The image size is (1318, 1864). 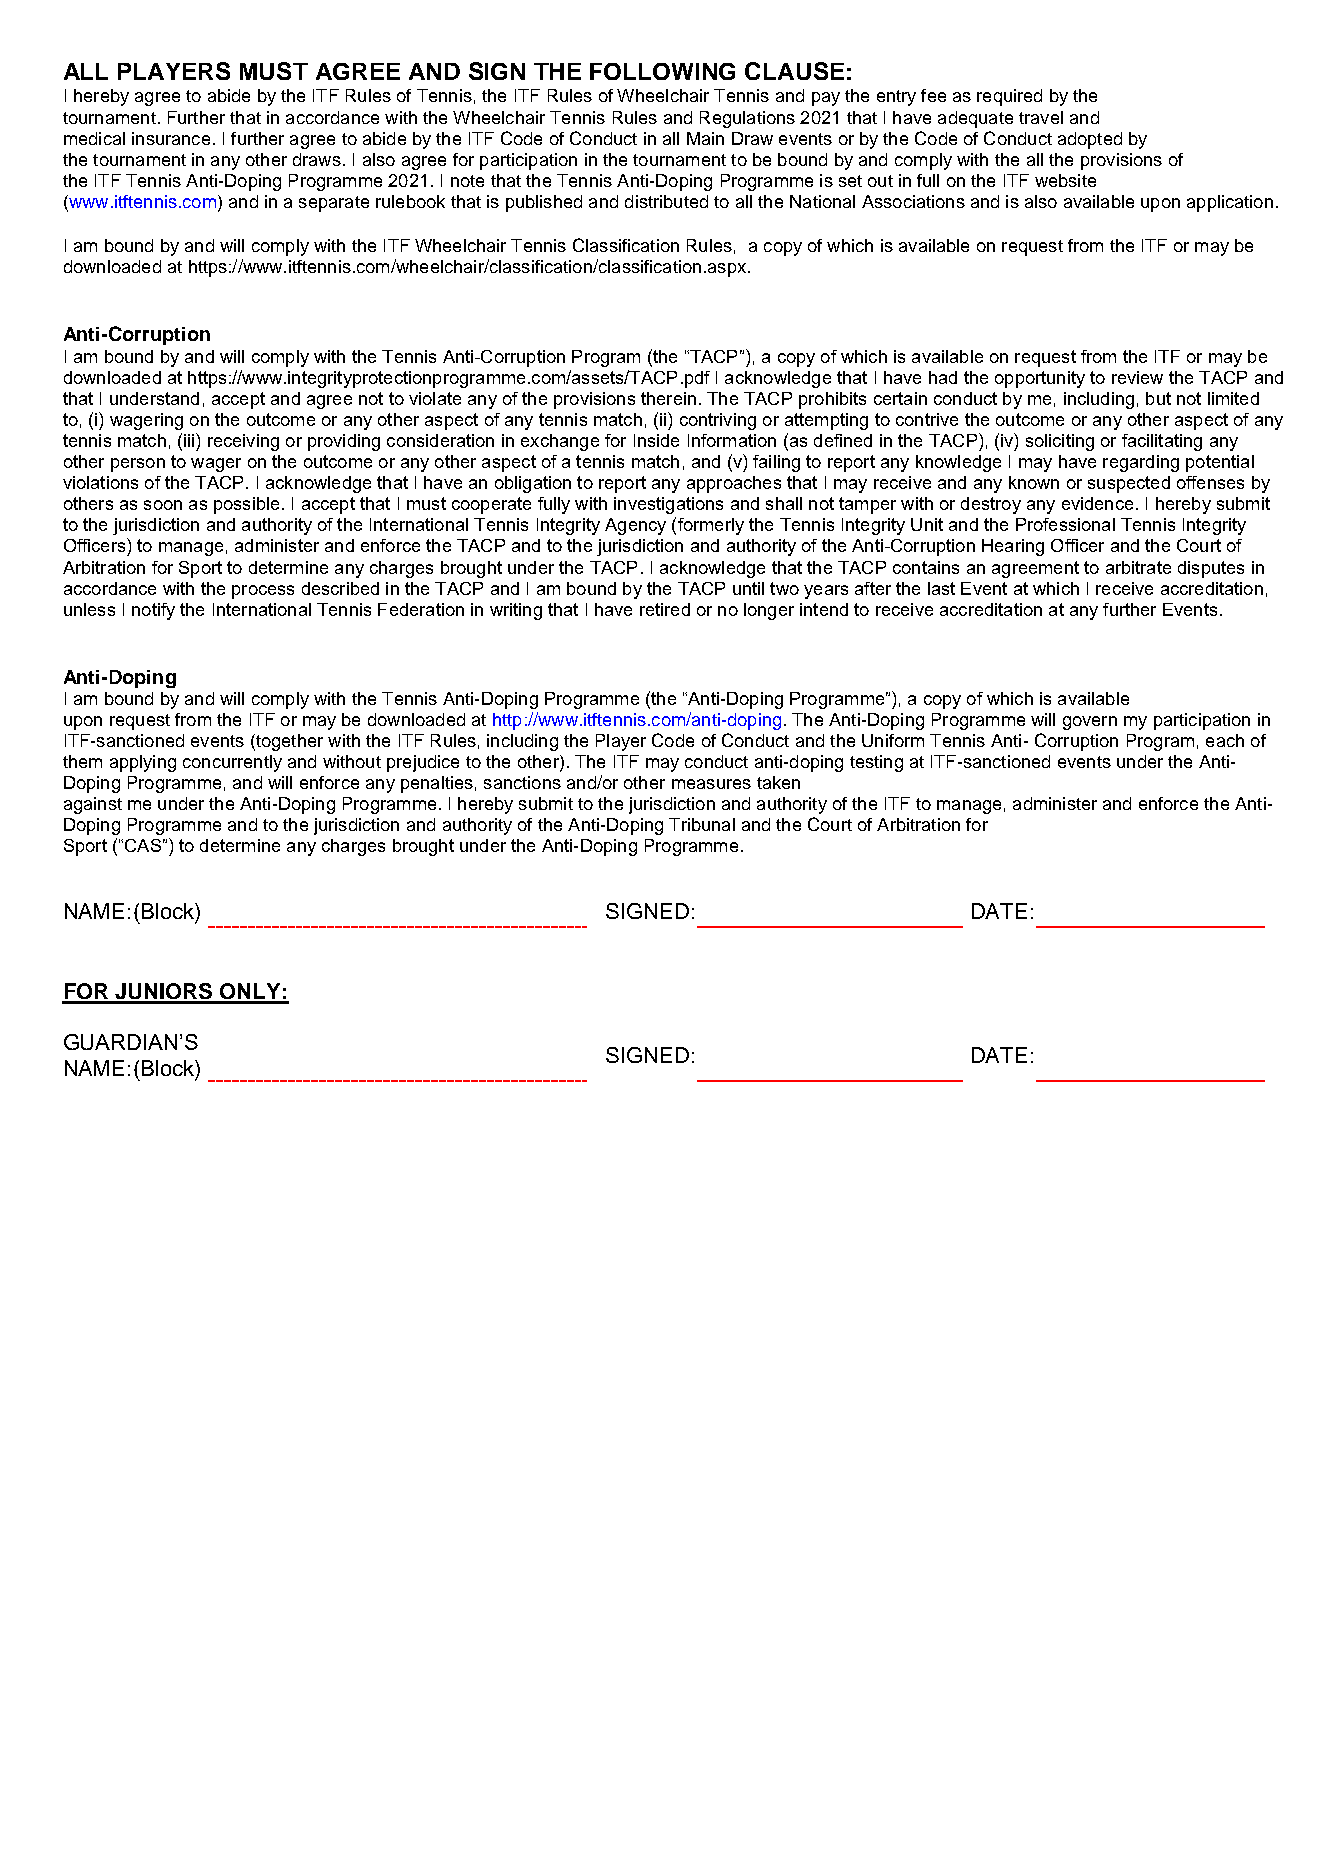 I want to click on until, so click(x=748, y=588).
